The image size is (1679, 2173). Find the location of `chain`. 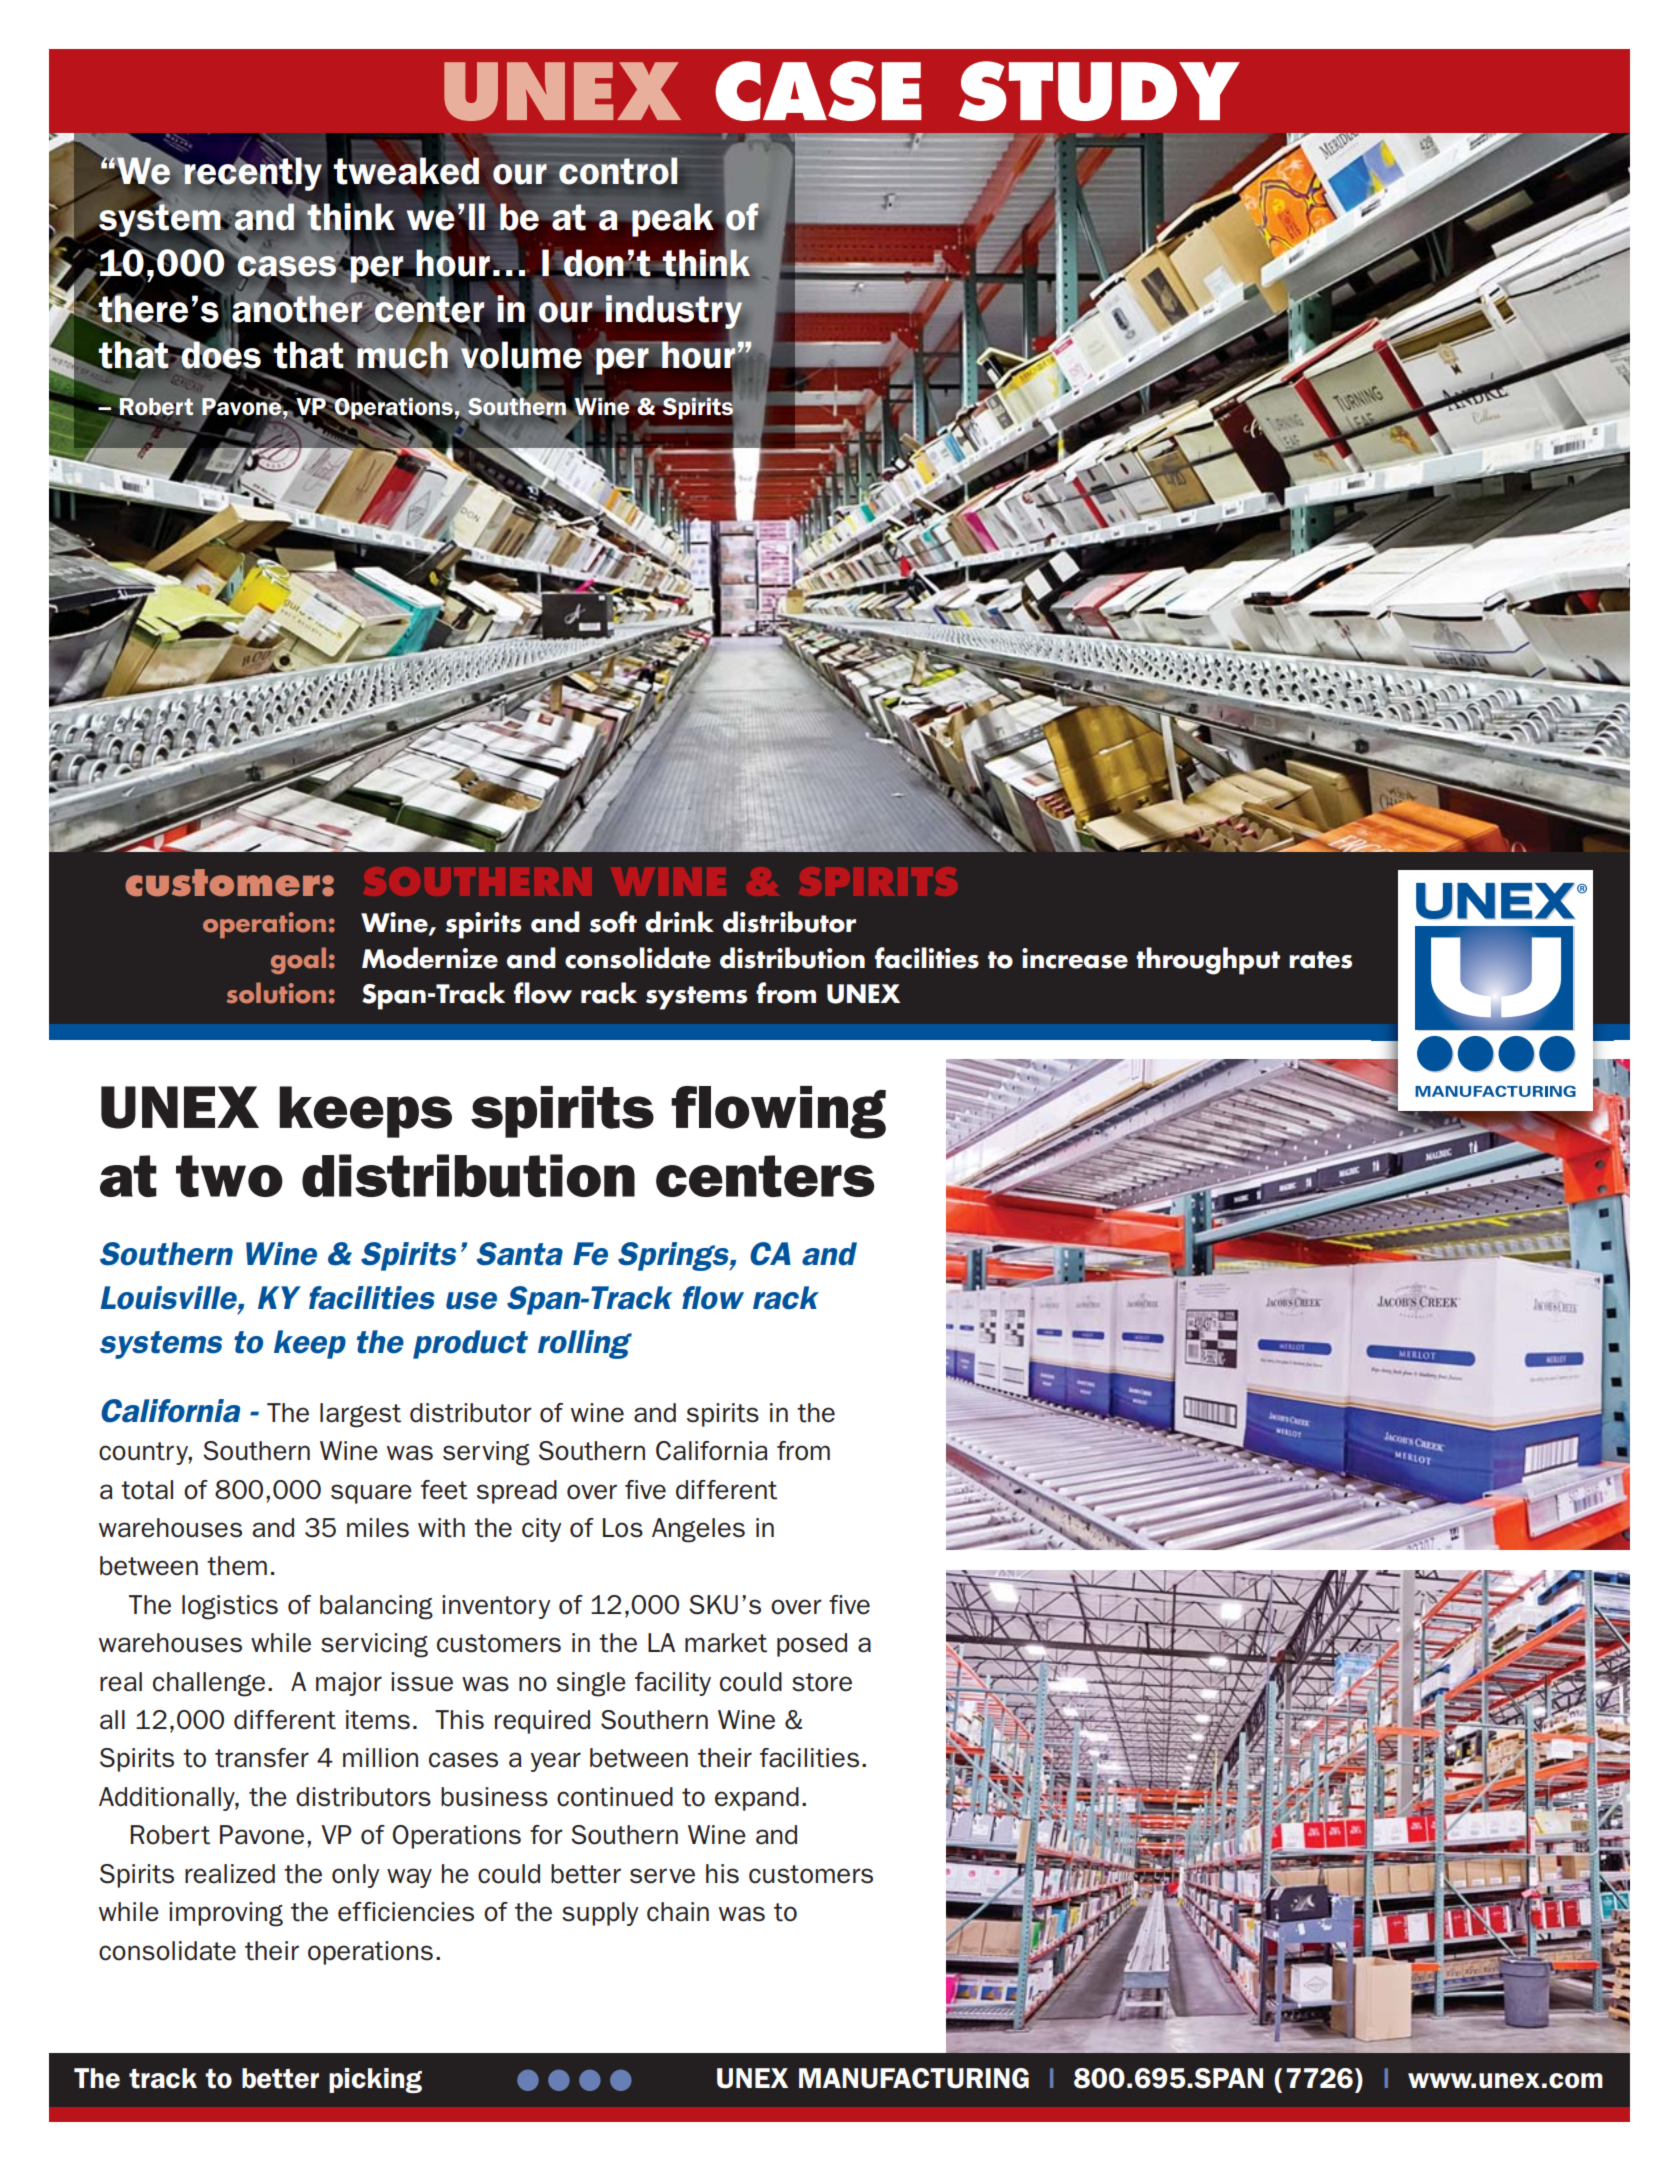

chain is located at coordinates (678, 1912).
